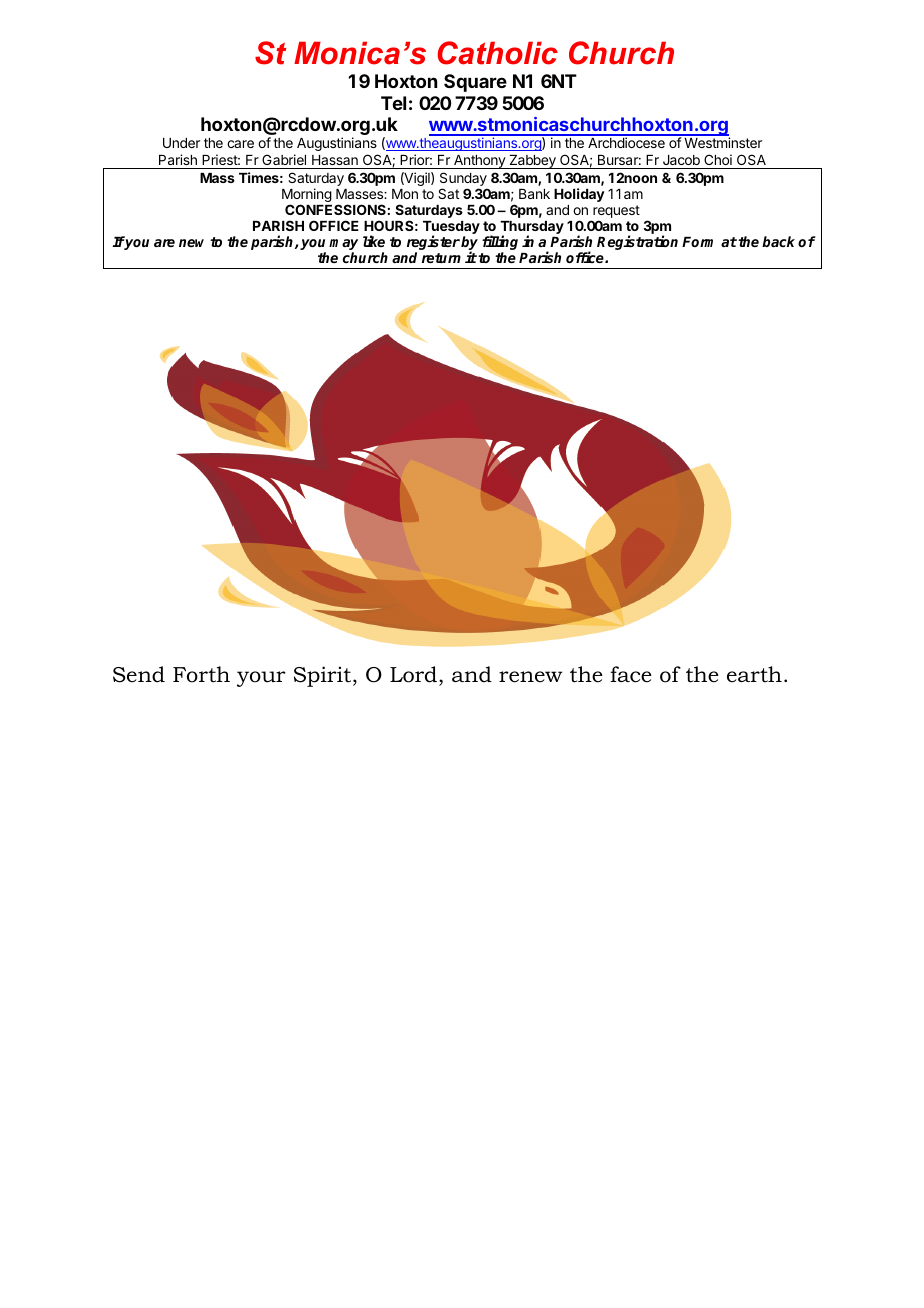 The height and width of the screenshot is (1308, 924). I want to click on Sunday, so click(464, 180).
